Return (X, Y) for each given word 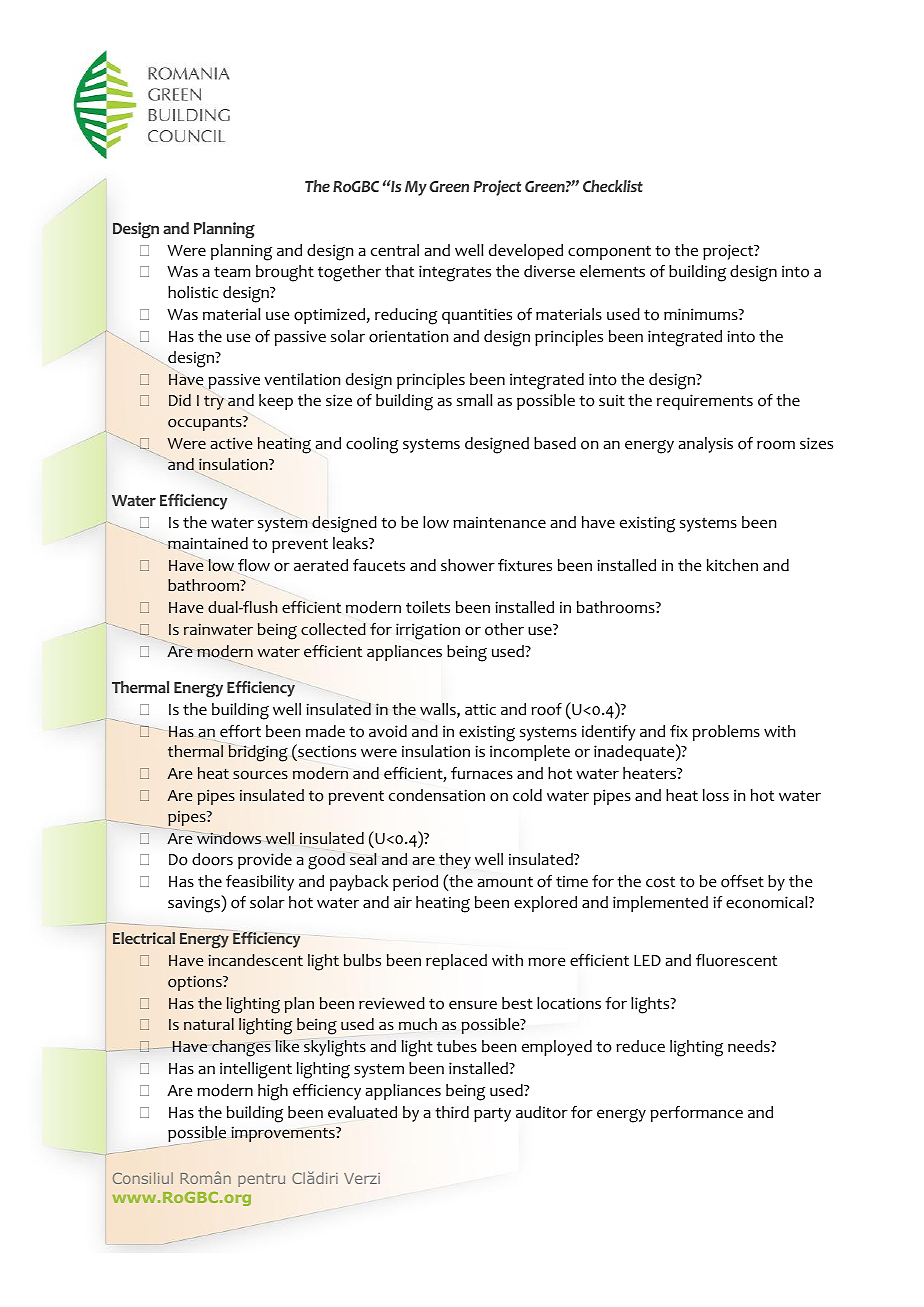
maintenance (499, 522)
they (455, 861)
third (452, 1112)
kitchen (732, 565)
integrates (455, 273)
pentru (261, 1180)
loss (716, 795)
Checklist (613, 186)
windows (229, 838)
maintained (208, 544)
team (232, 272)
